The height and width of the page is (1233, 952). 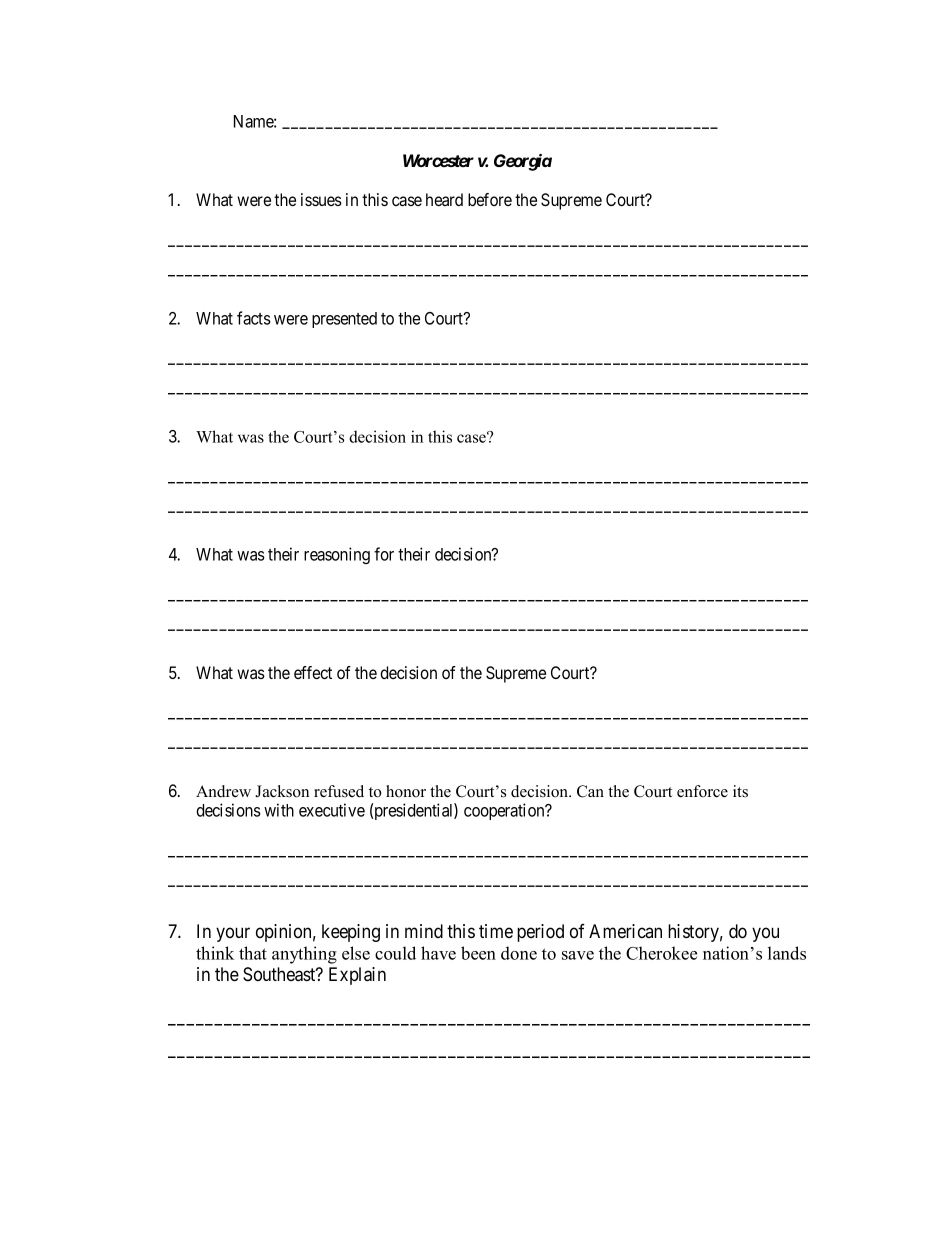 What do you see at coordinates (444, 199) in the page?
I see `heard` at bounding box center [444, 199].
